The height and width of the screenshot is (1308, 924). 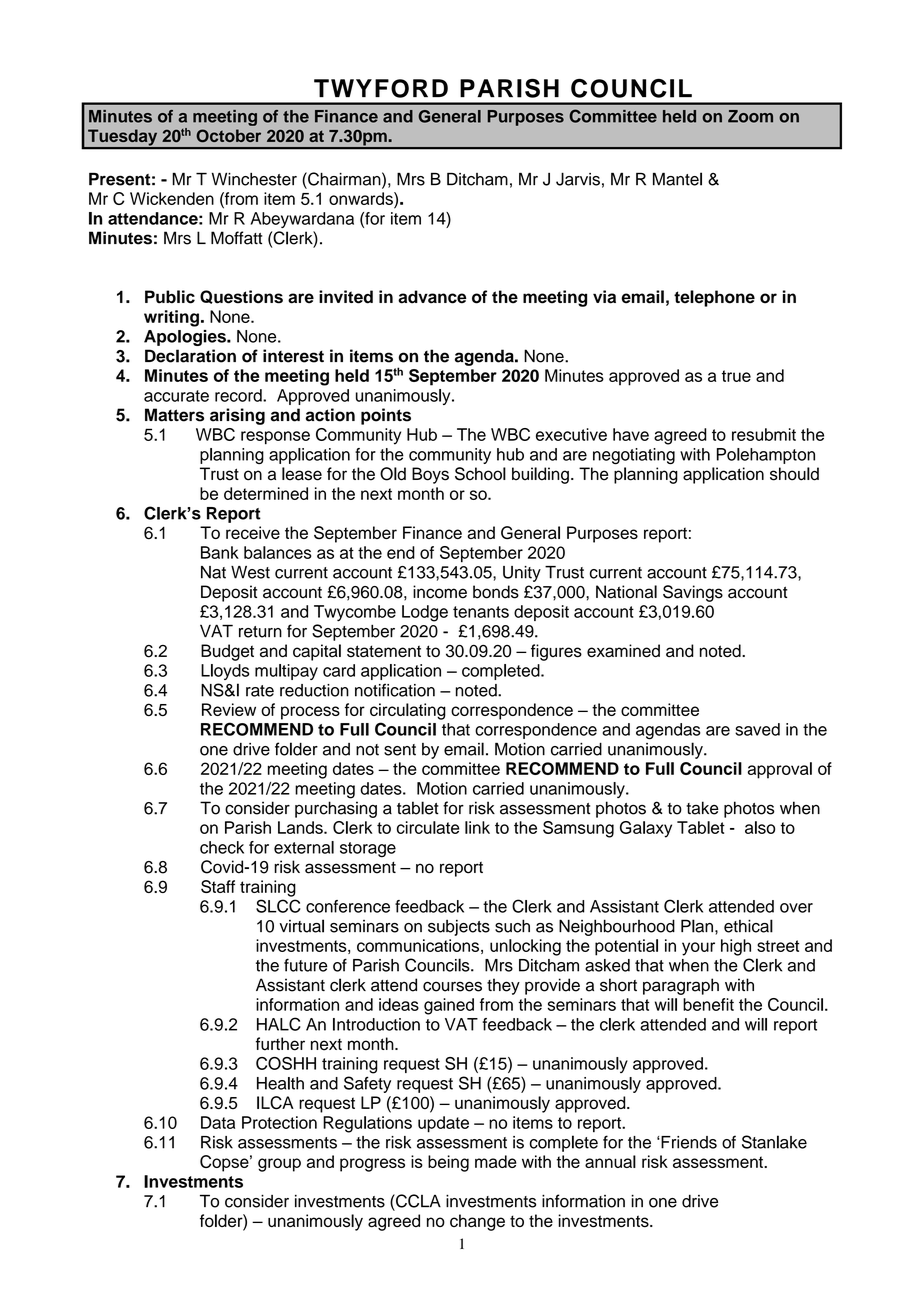 I want to click on Mantel, so click(x=677, y=179).
